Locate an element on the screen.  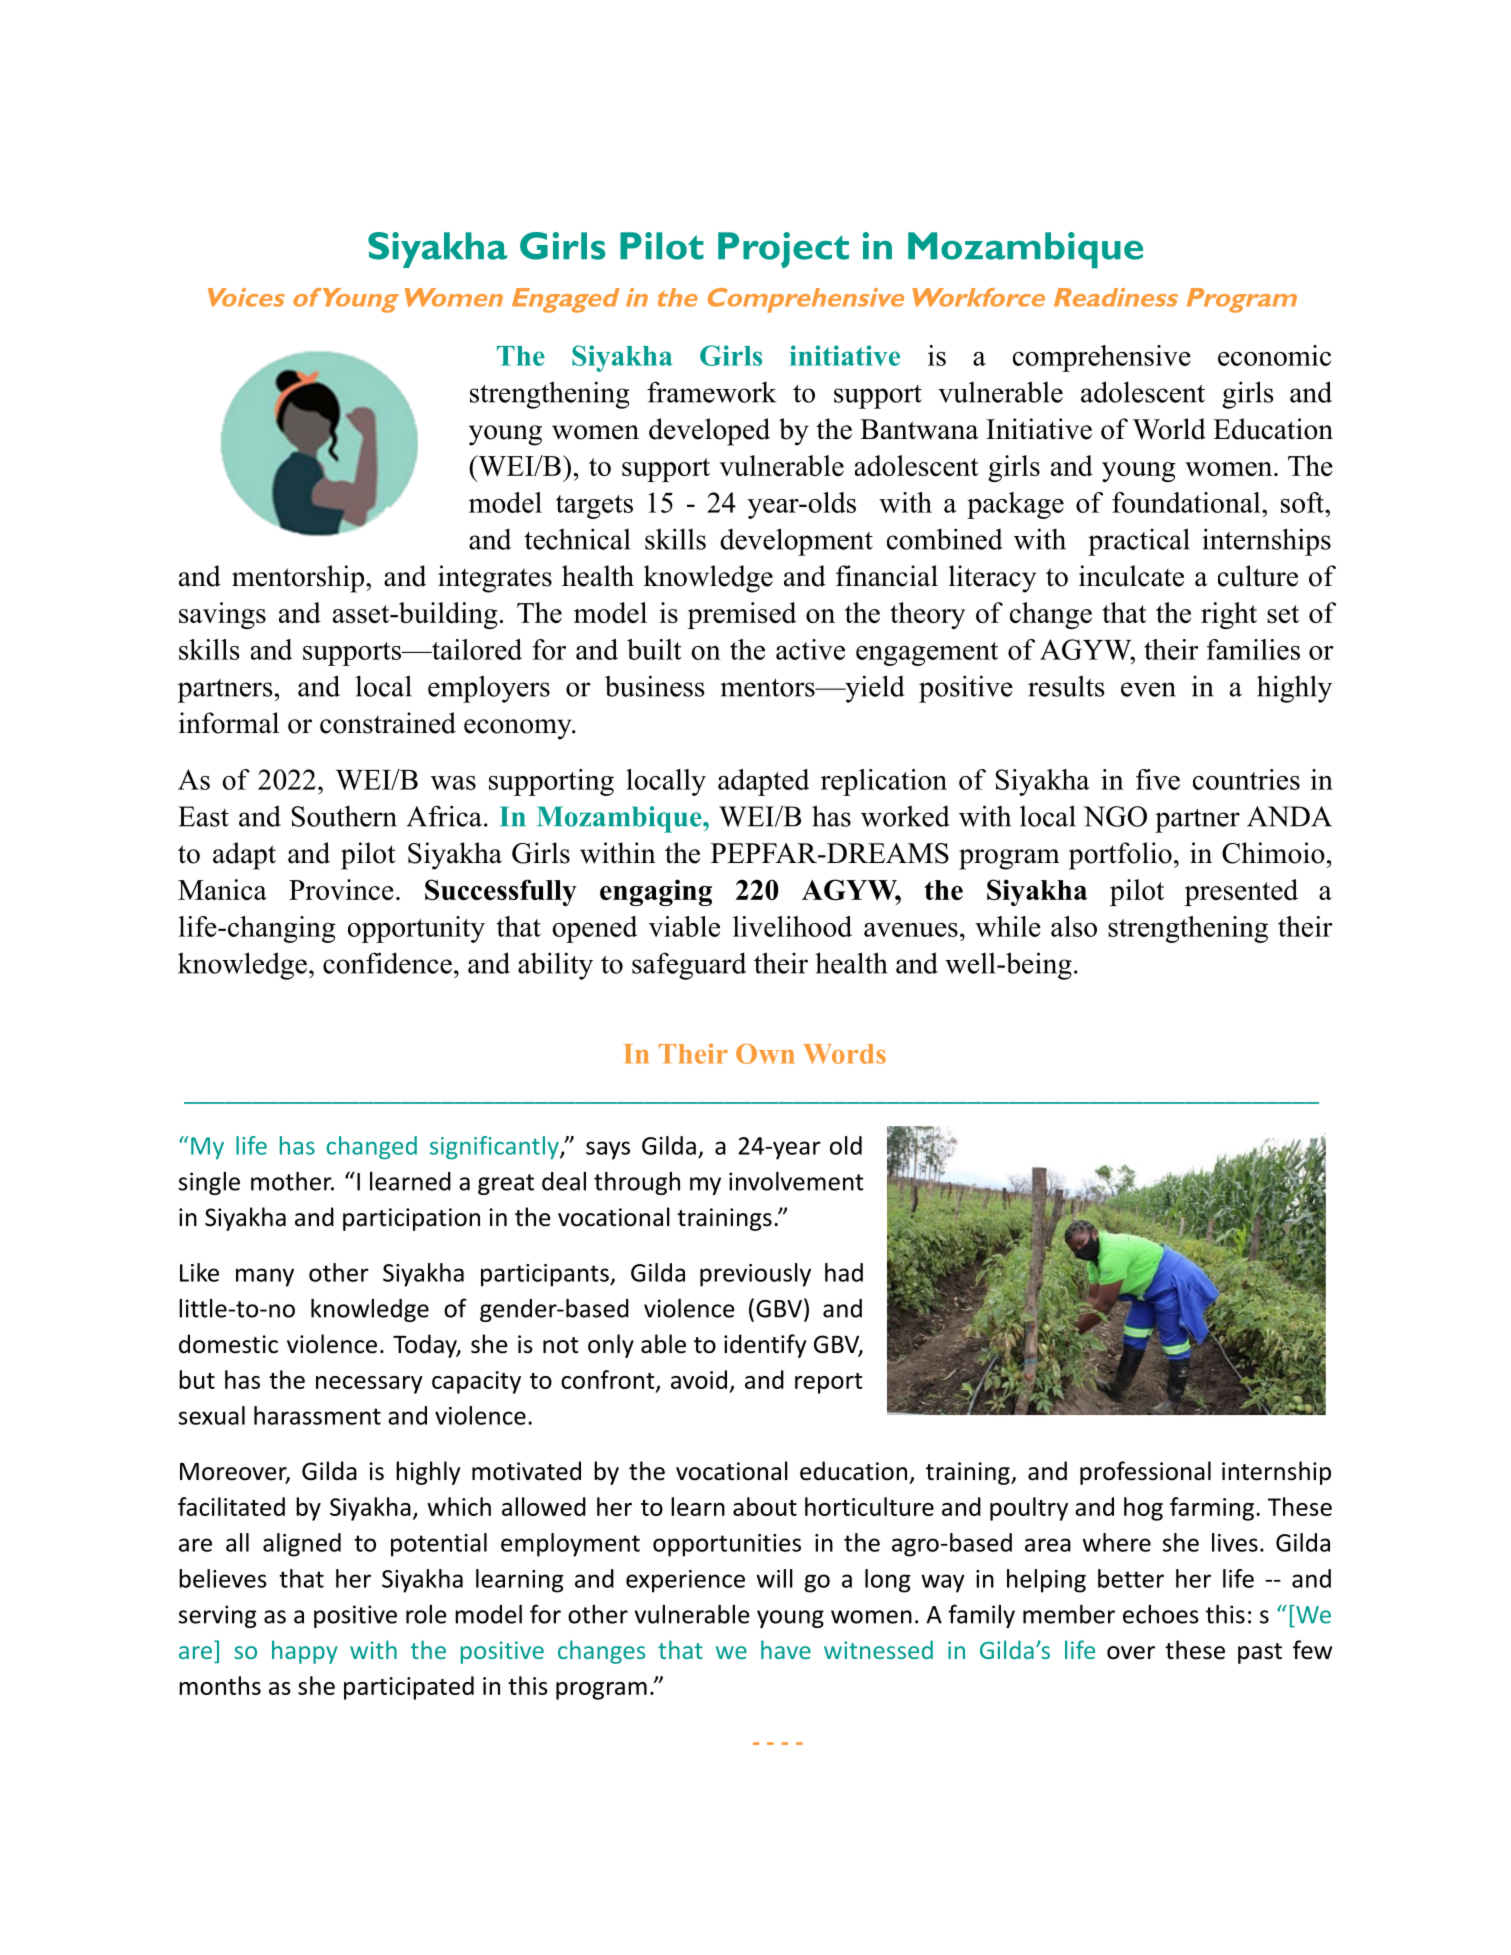
savings is located at coordinates (222, 615).
